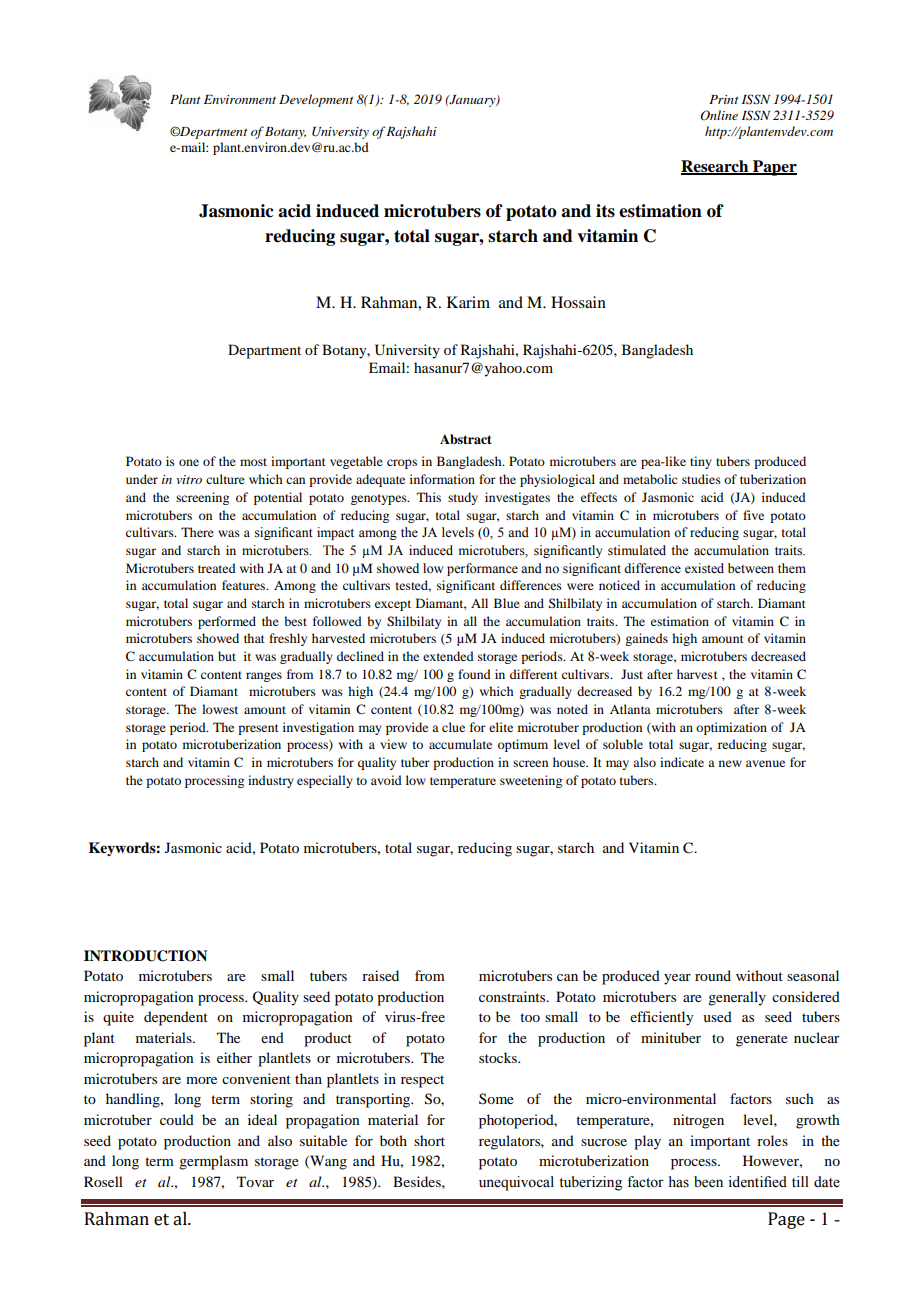 This image has width=924, height=1307. I want to click on round, so click(713, 975).
